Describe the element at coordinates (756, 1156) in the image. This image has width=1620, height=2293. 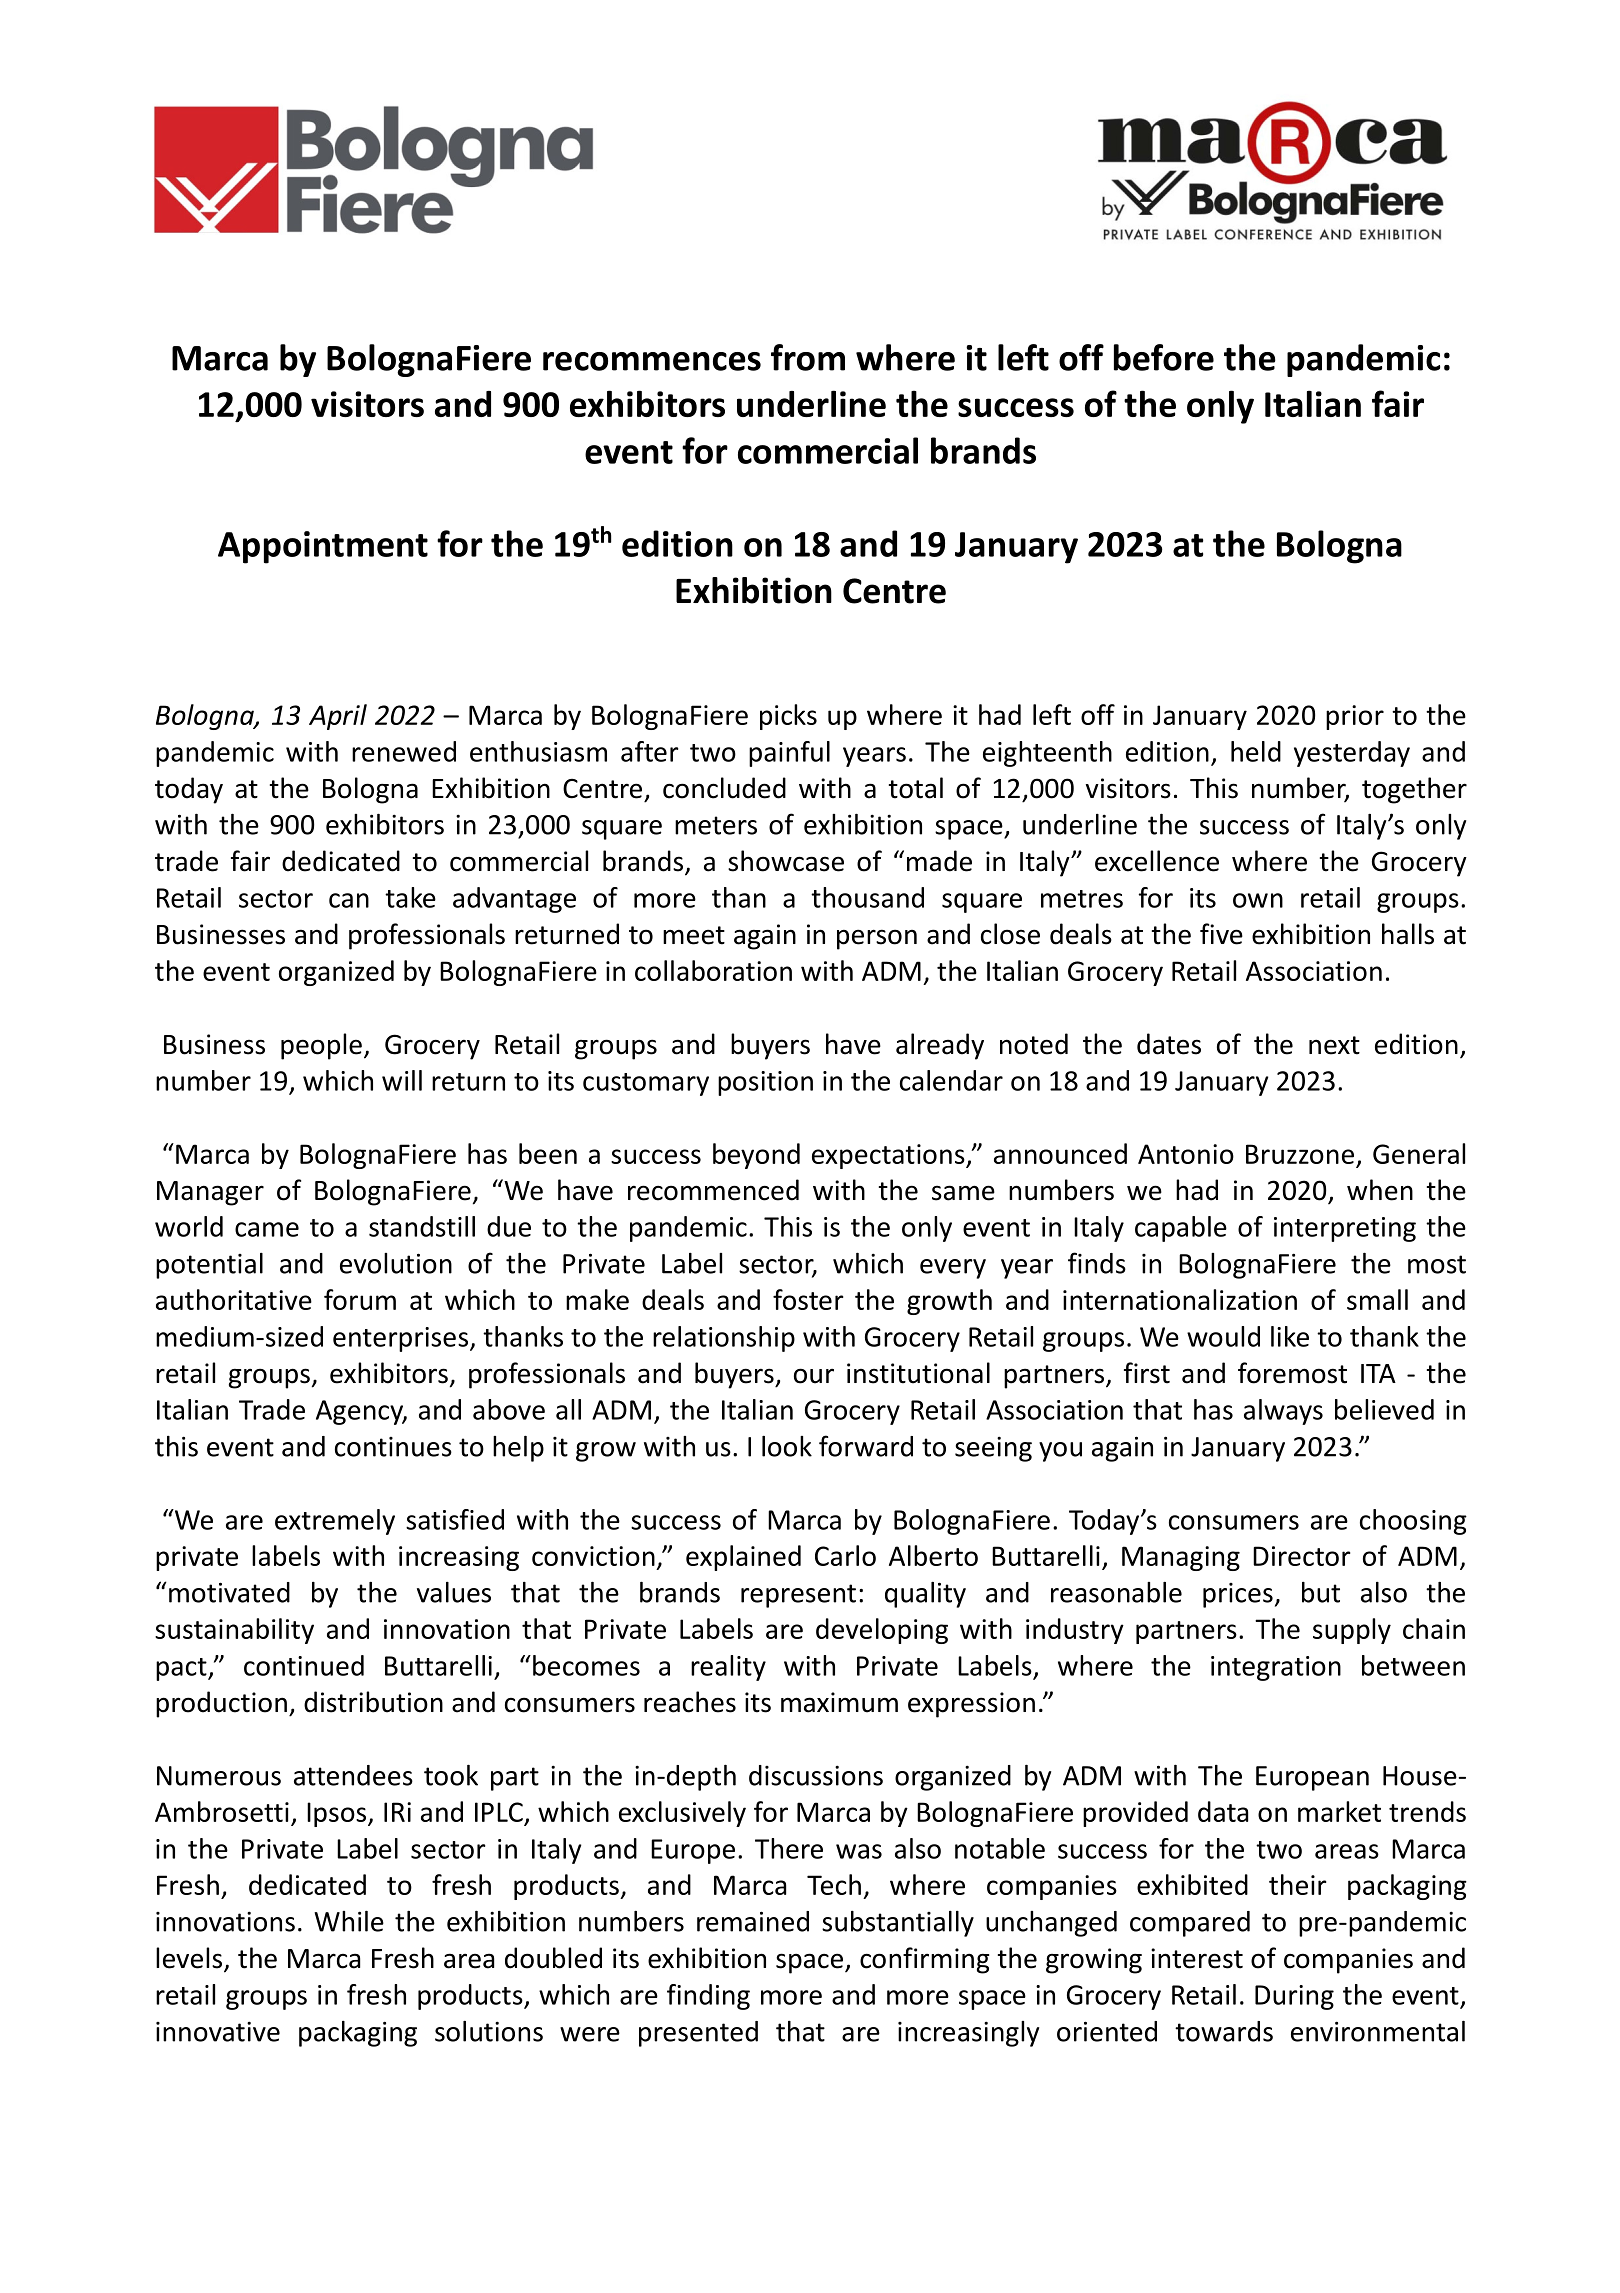
I see `beyond` at that location.
